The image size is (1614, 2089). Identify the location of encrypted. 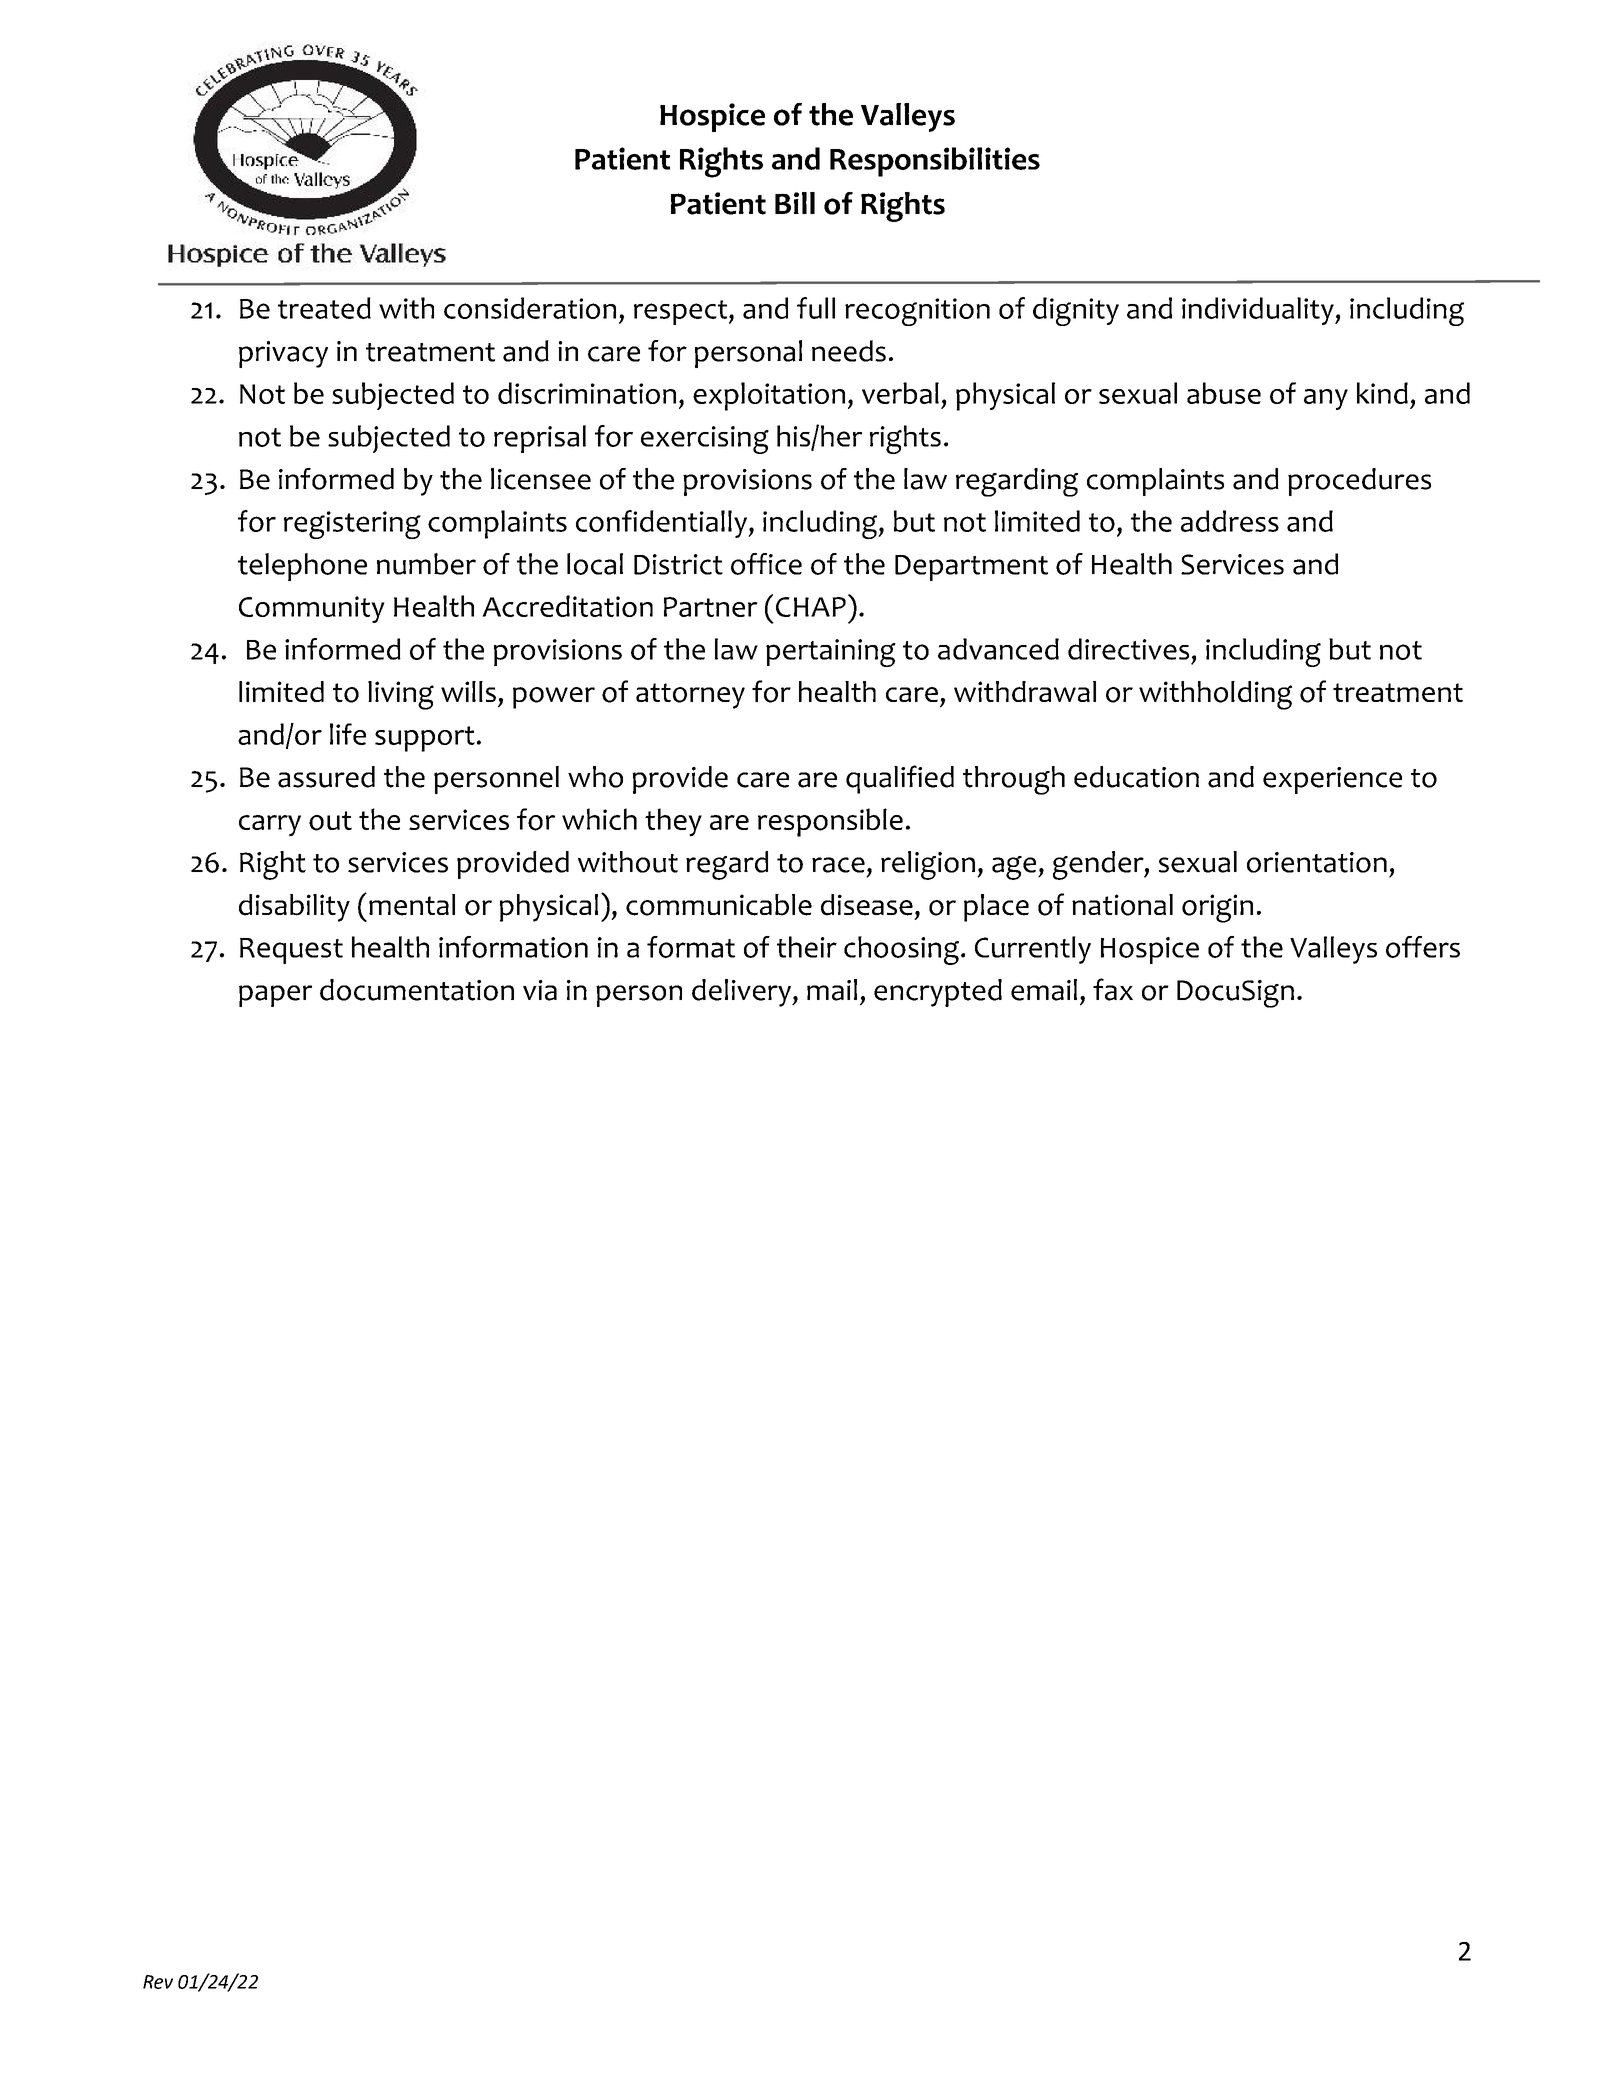
(938, 993).
